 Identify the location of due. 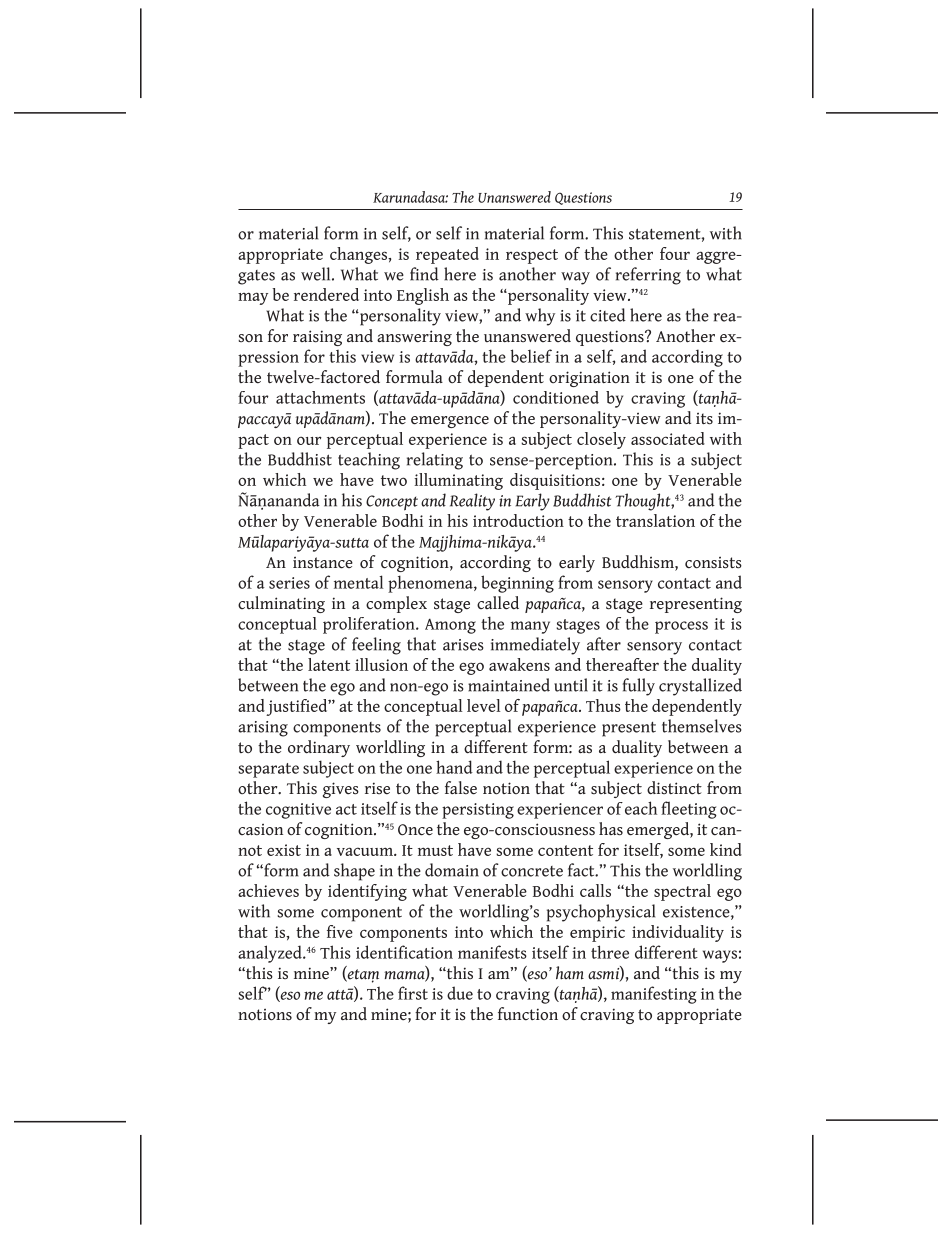
(460, 993).
